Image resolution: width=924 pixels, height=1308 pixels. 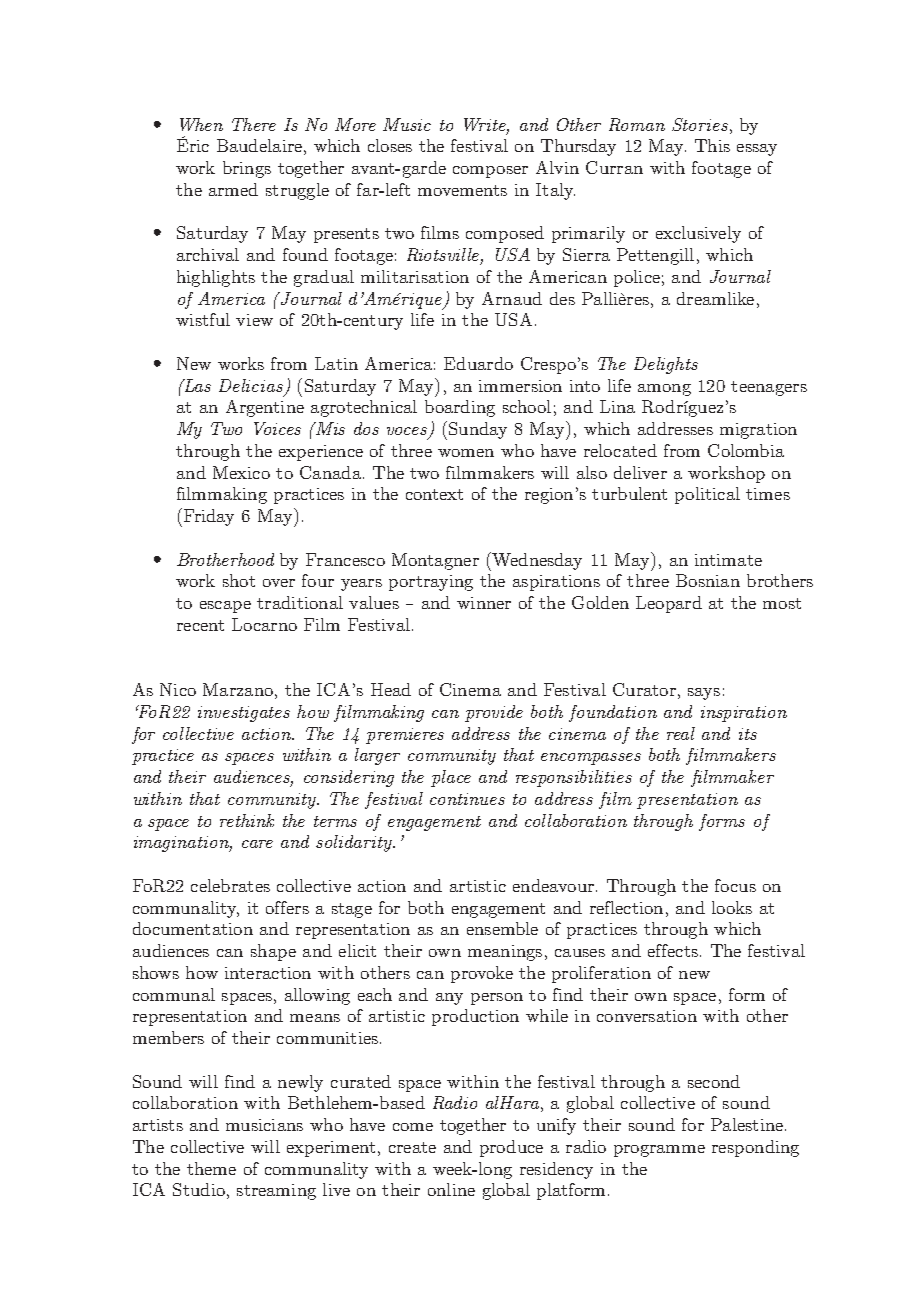 I want to click on looks, so click(x=732, y=907).
